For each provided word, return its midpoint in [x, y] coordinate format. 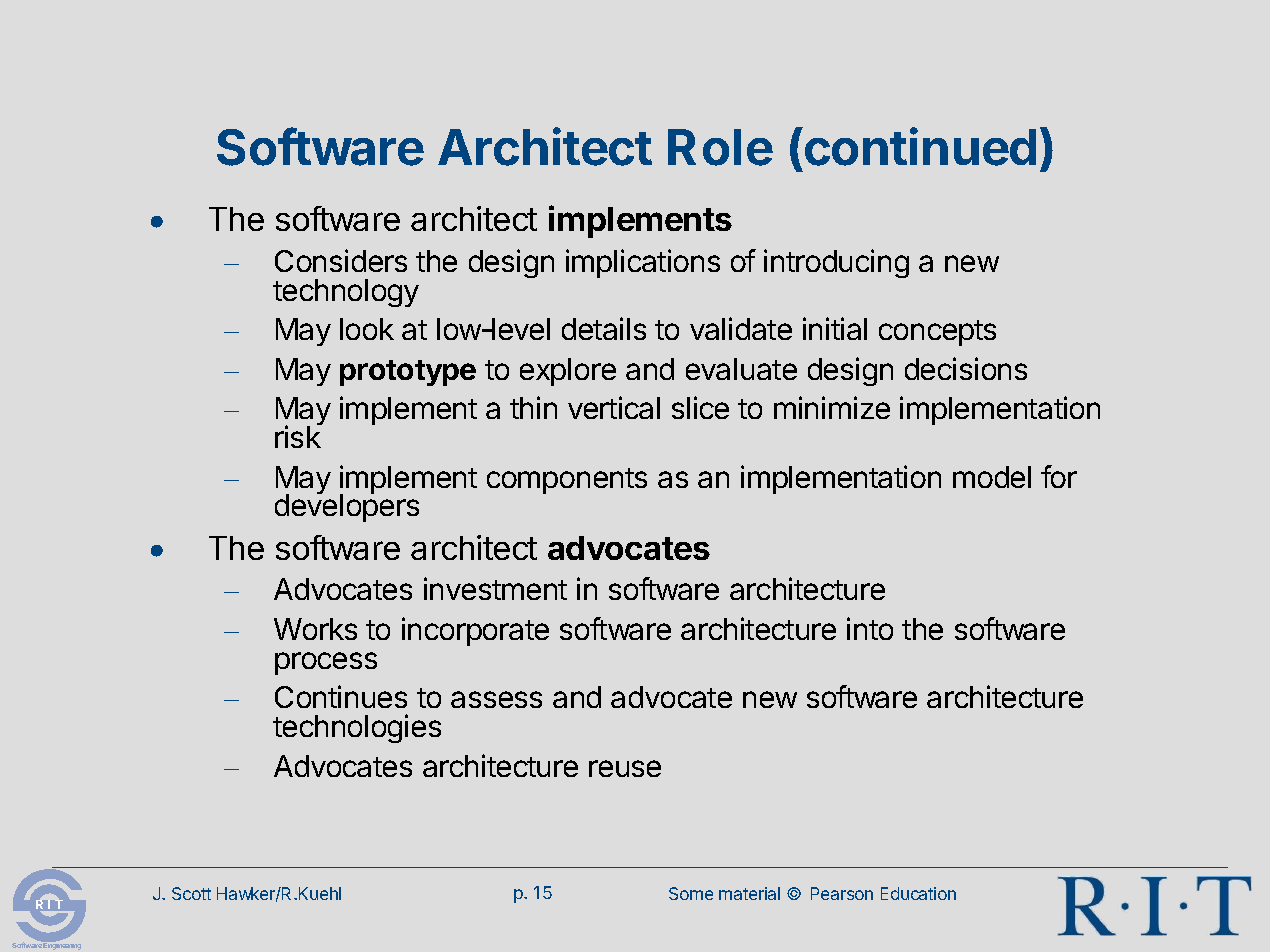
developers [347, 507]
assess [496, 699]
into [870, 628]
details [604, 328]
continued [919, 146]
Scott [191, 893]
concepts [937, 333]
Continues [341, 696]
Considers [341, 260]
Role [720, 147]
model [992, 477]
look [367, 329]
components [567, 481]
